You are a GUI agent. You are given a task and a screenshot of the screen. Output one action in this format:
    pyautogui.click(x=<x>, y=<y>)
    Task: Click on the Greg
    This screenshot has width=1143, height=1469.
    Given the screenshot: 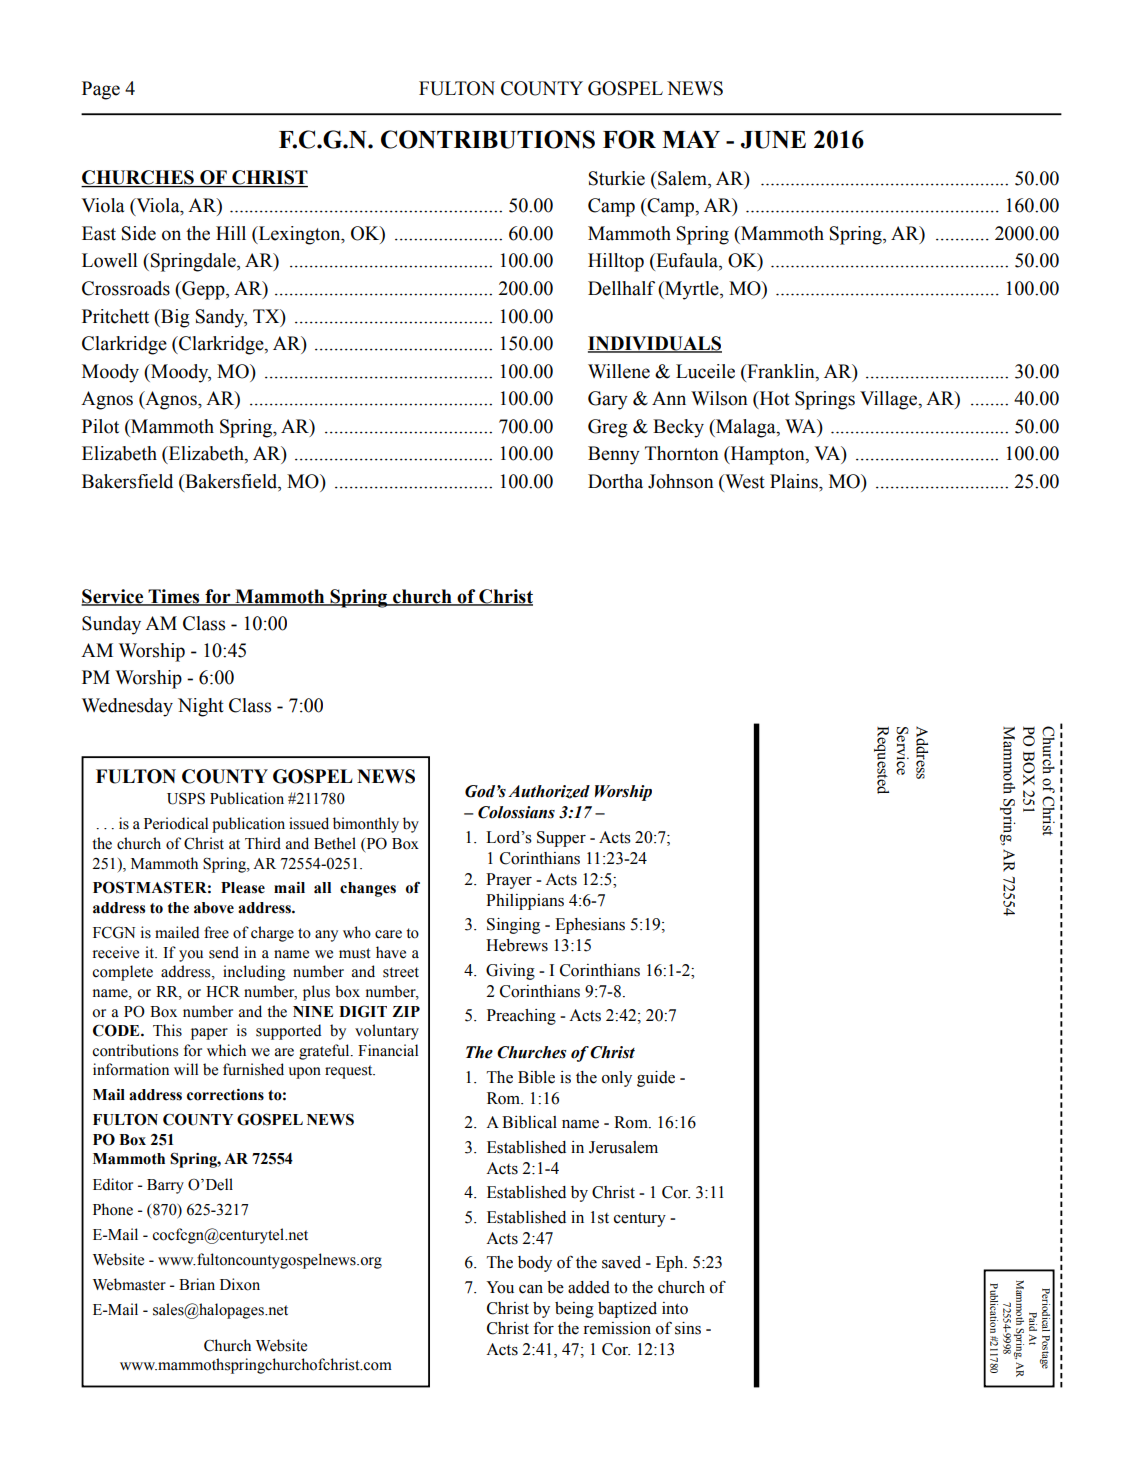 What is the action you would take?
    pyautogui.click(x=608, y=428)
